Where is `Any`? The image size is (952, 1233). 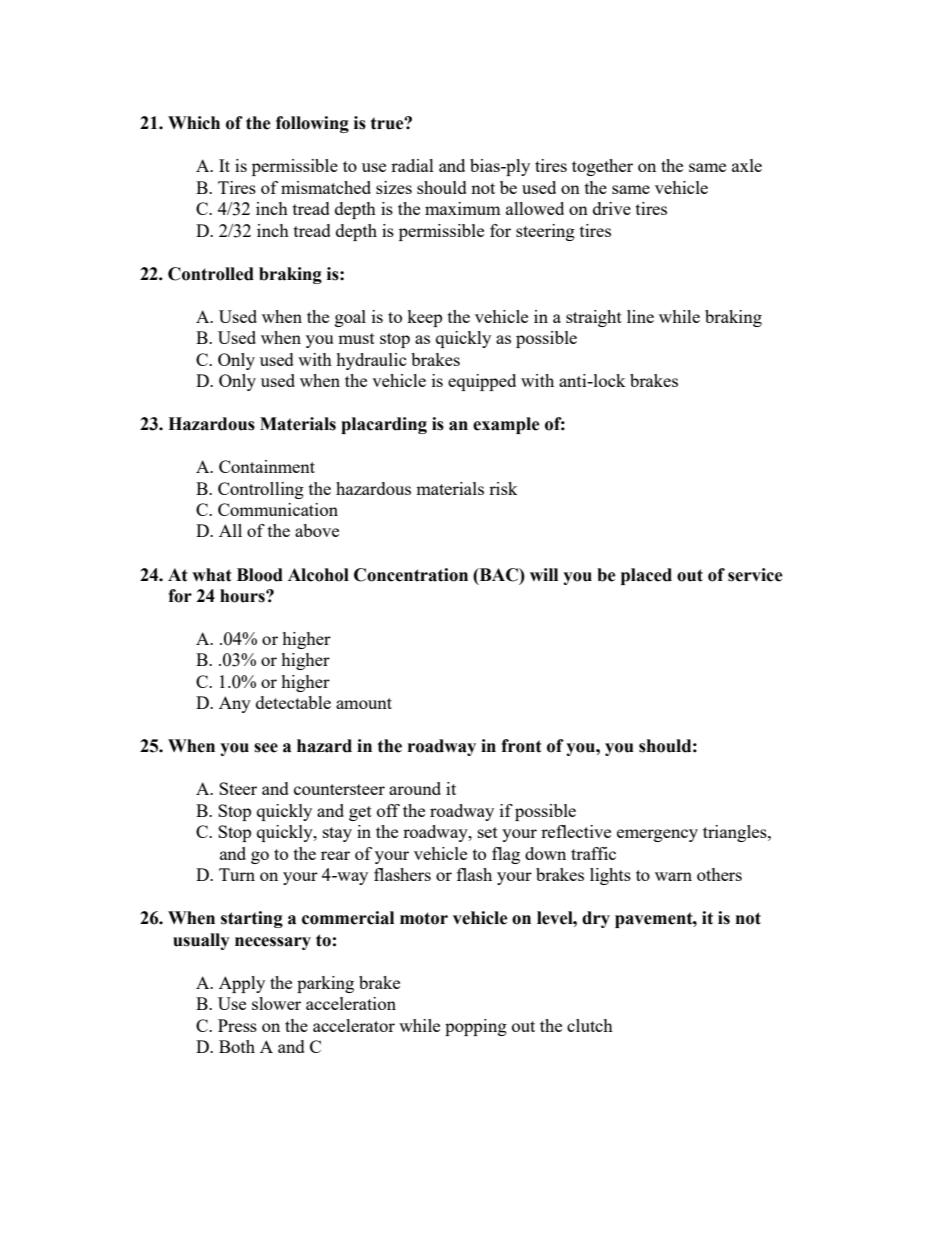 Any is located at coordinates (235, 704).
